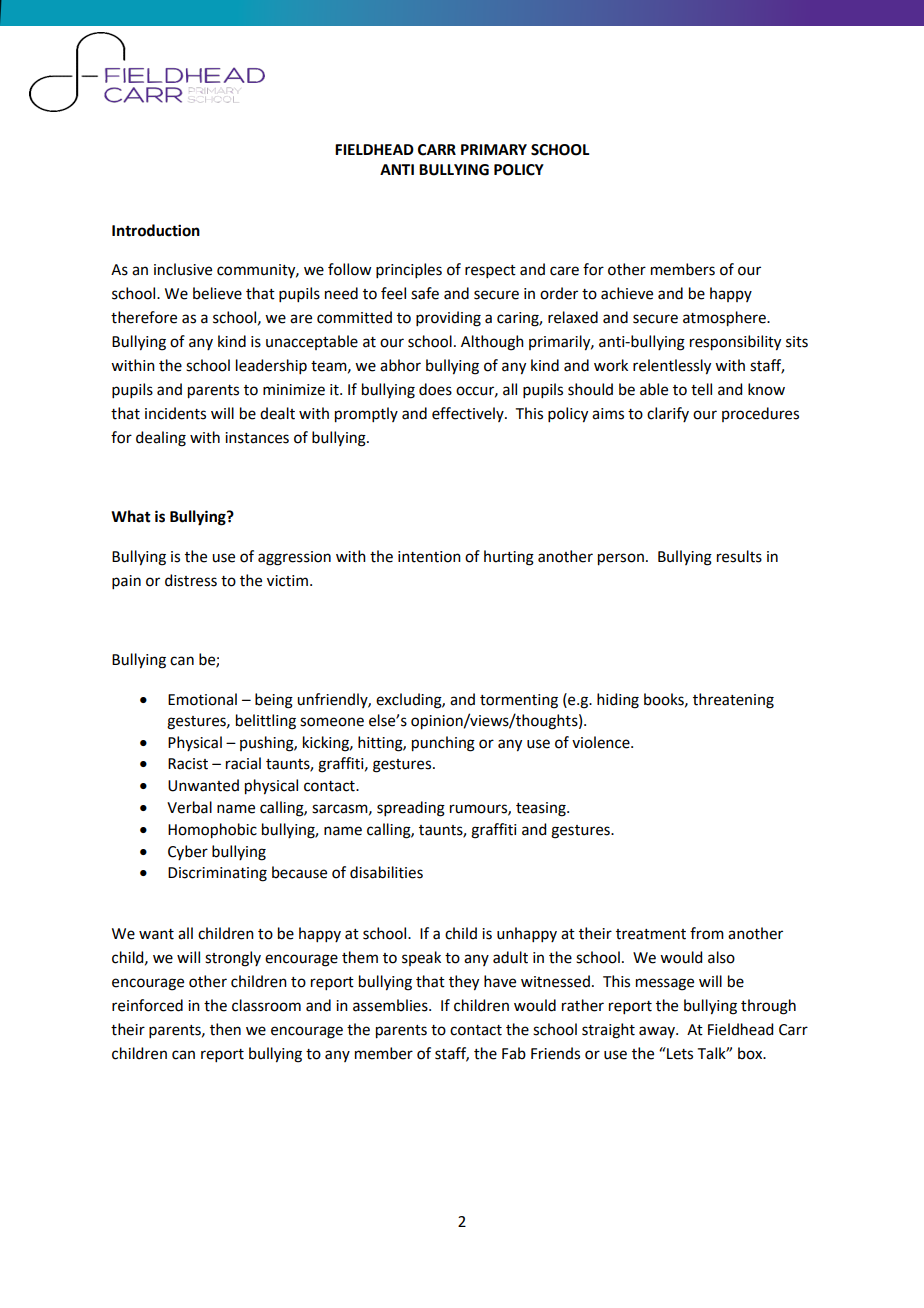 The image size is (924, 1308). I want to click on PRIMARY, so click(494, 149).
